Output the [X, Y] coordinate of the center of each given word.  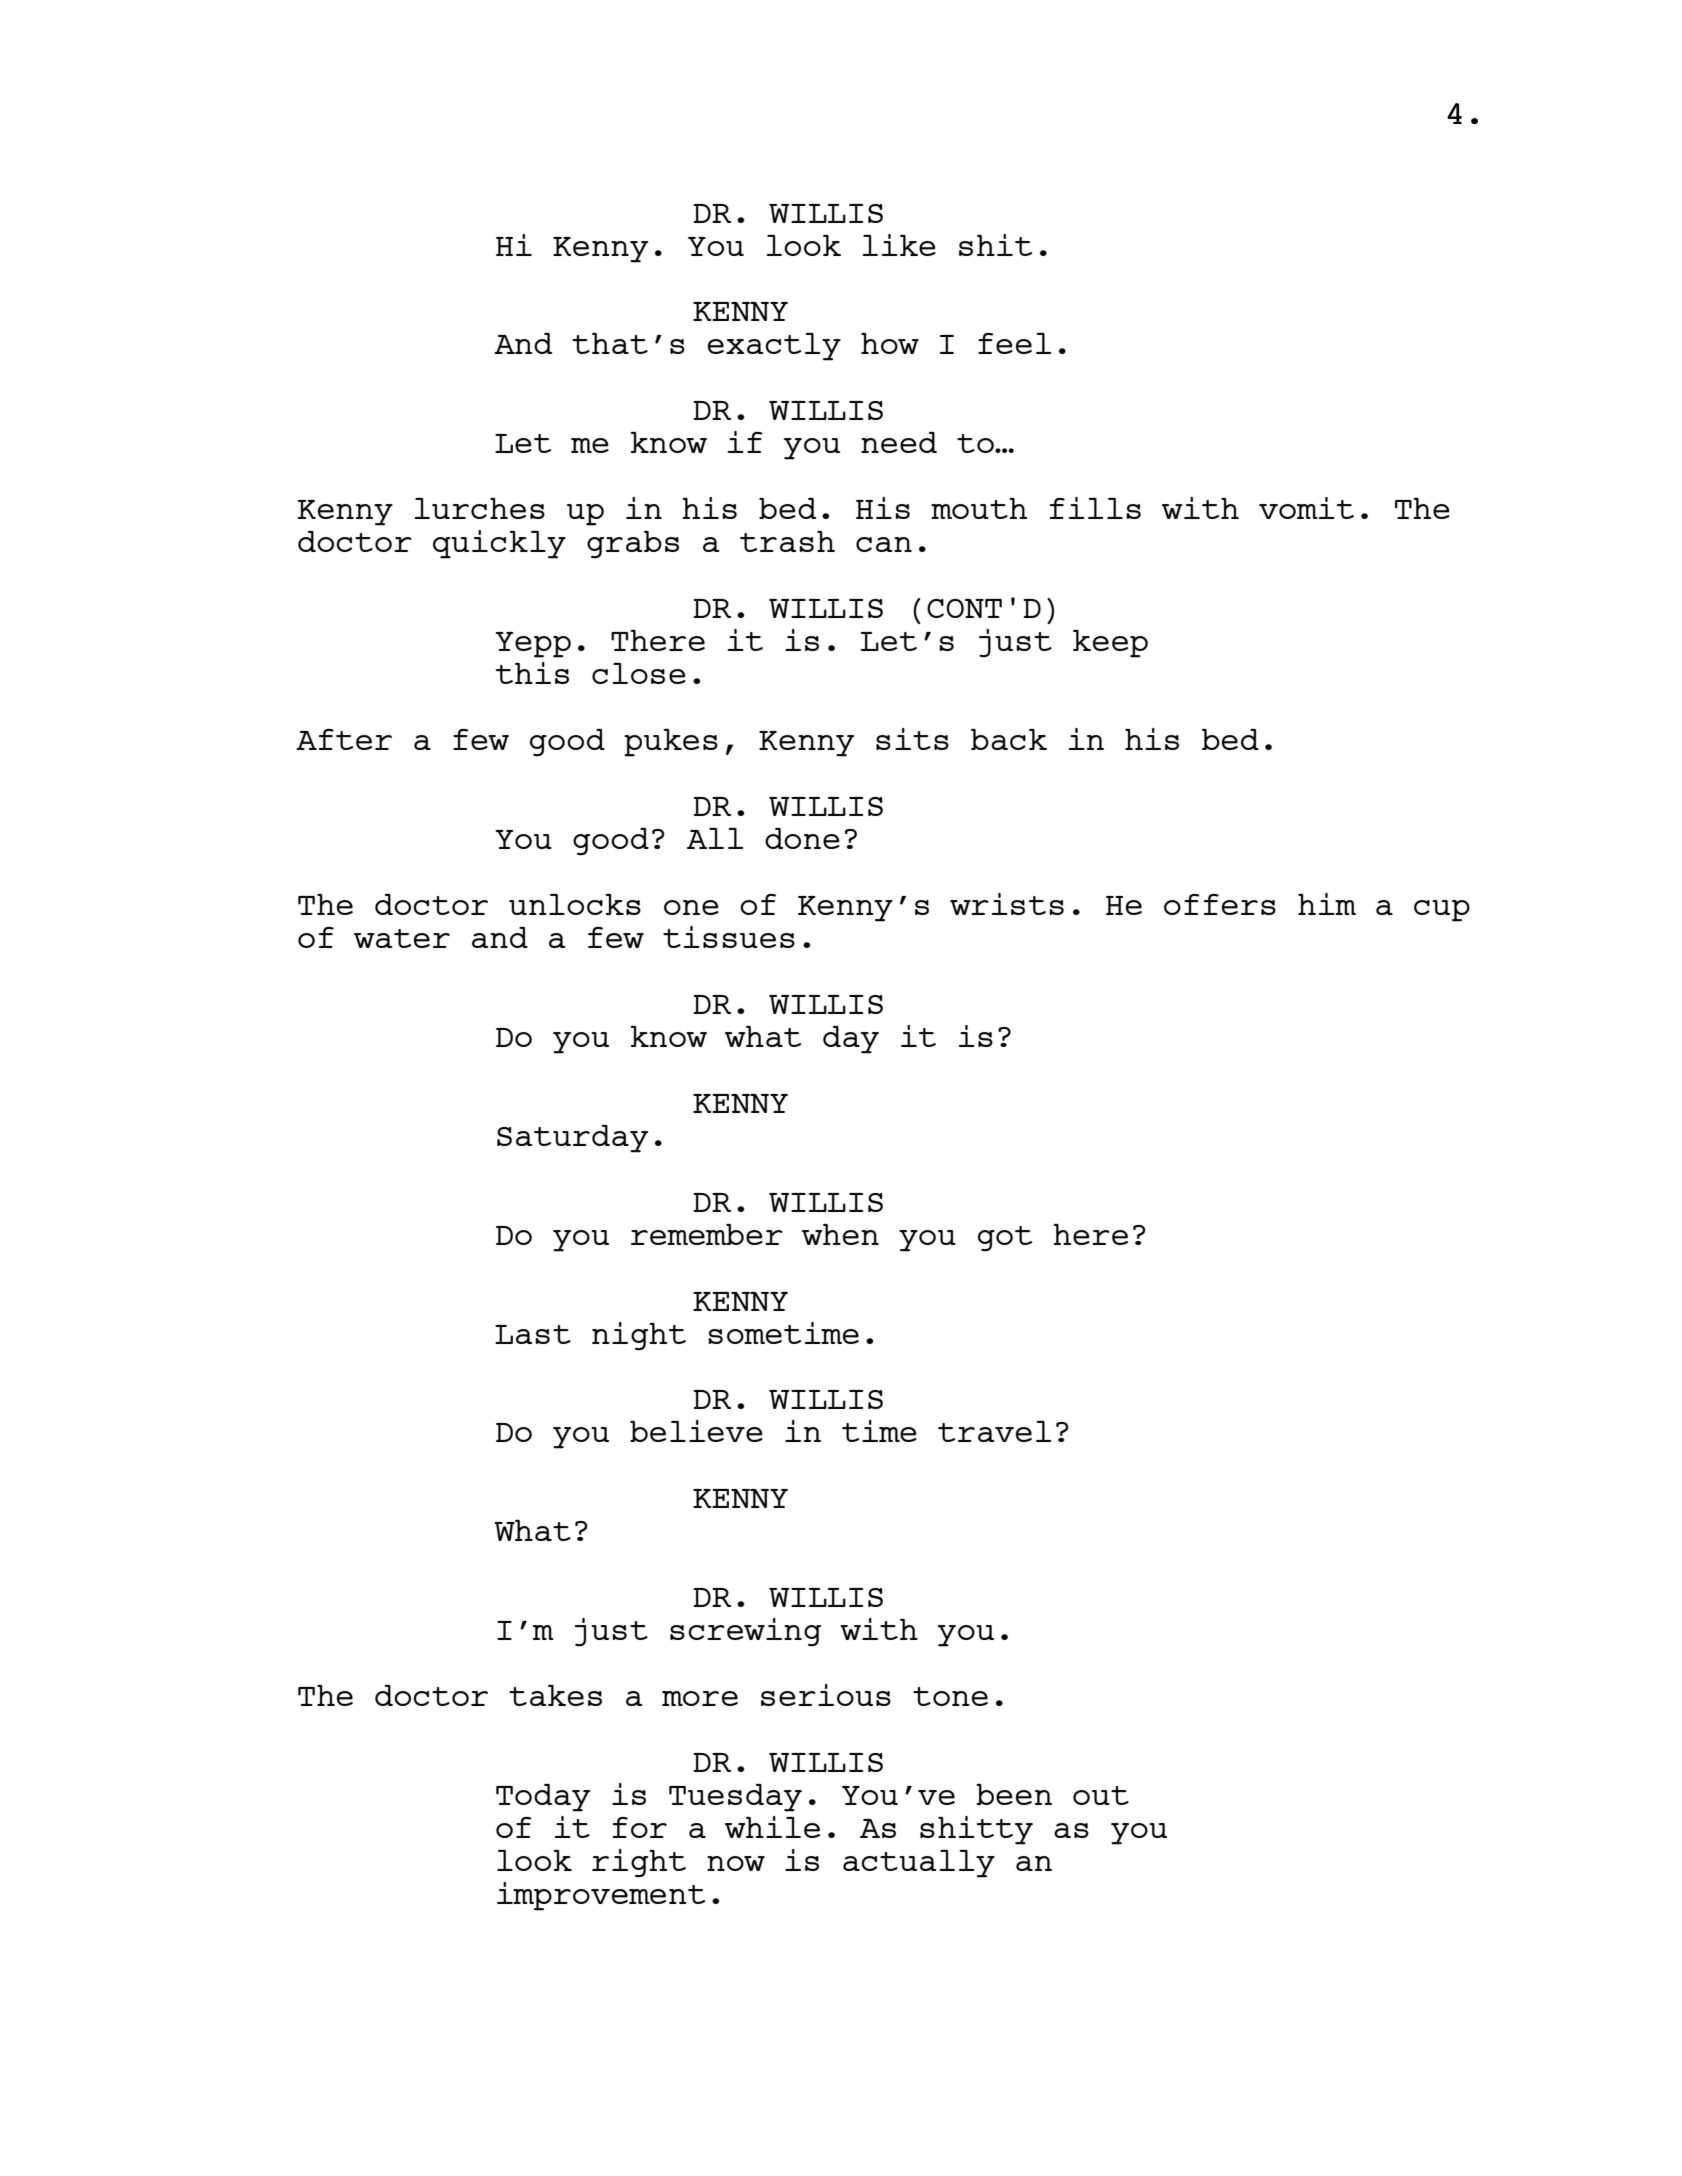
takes [555, 1695]
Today [543, 1798]
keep [1110, 644]
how [890, 343]
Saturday [572, 1139]
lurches [479, 508]
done [802, 838]
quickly [499, 544]
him [1327, 904]
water [402, 938]
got [1005, 1239]
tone [950, 1696]
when [840, 1234]
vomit [1306, 508]
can [884, 544]
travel [994, 1431]
